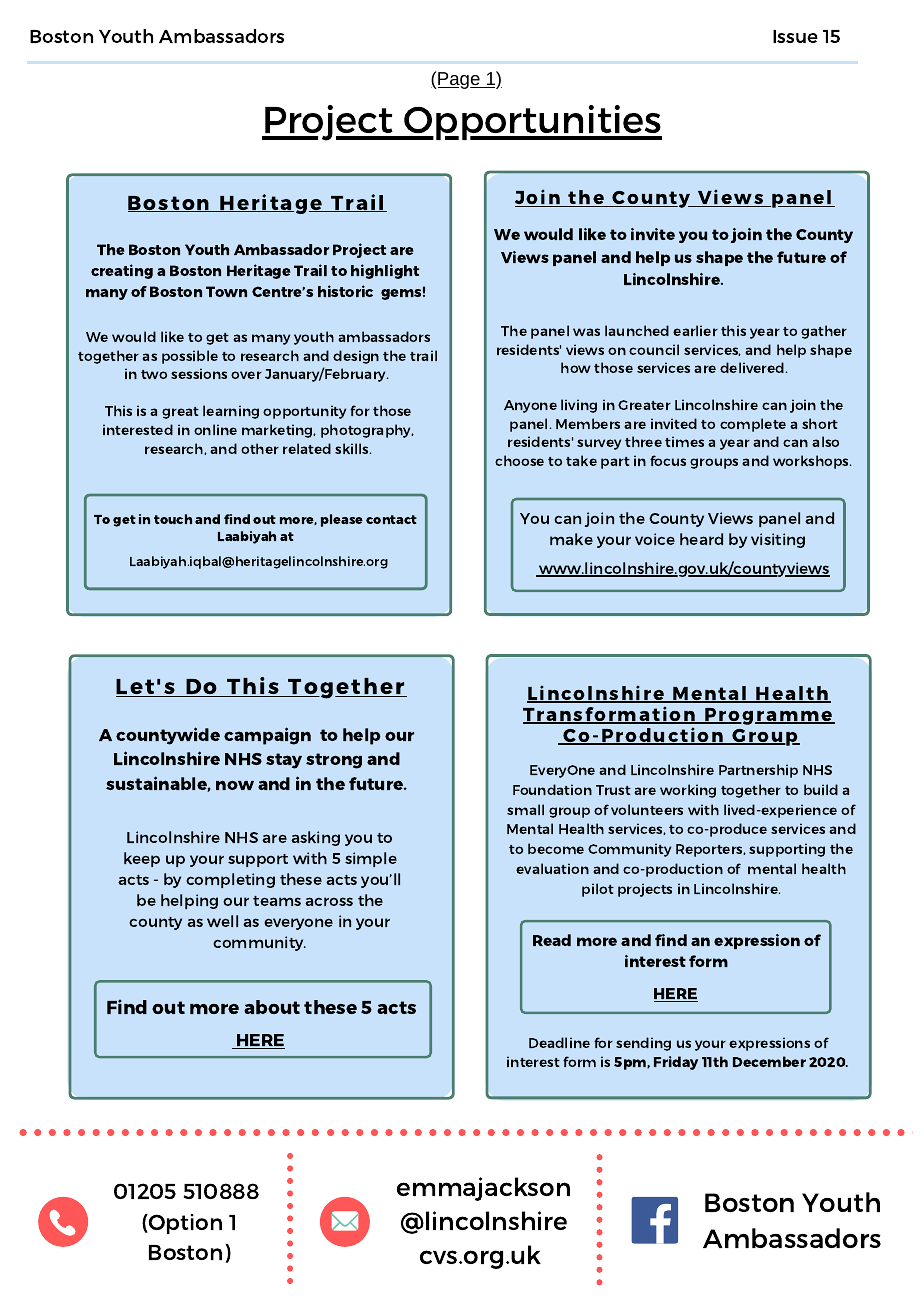 The width and height of the screenshot is (924, 1308). I want to click on creating, so click(122, 271).
